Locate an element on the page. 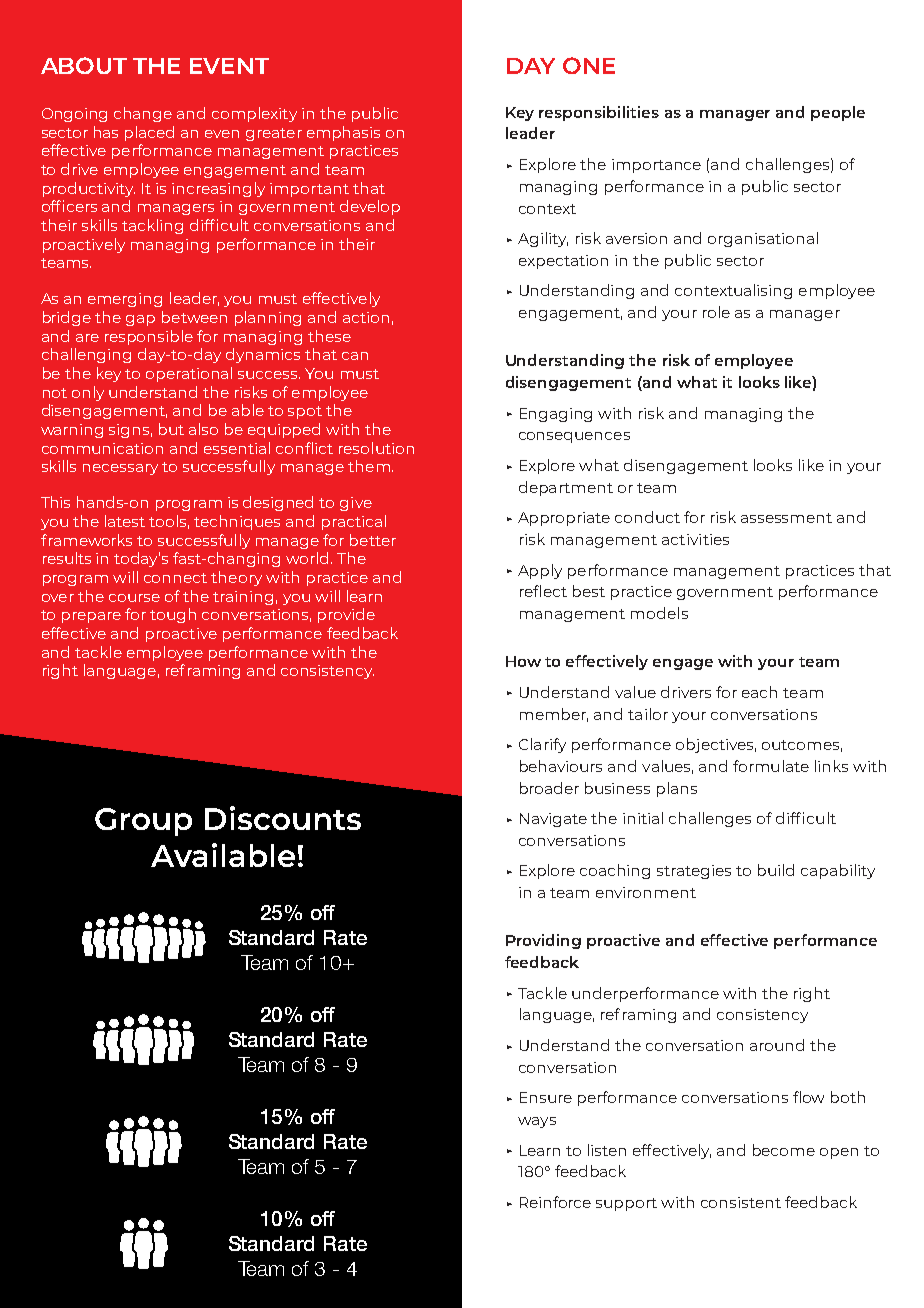 This image has width=924, height=1308. assessment is located at coordinates (786, 518).
